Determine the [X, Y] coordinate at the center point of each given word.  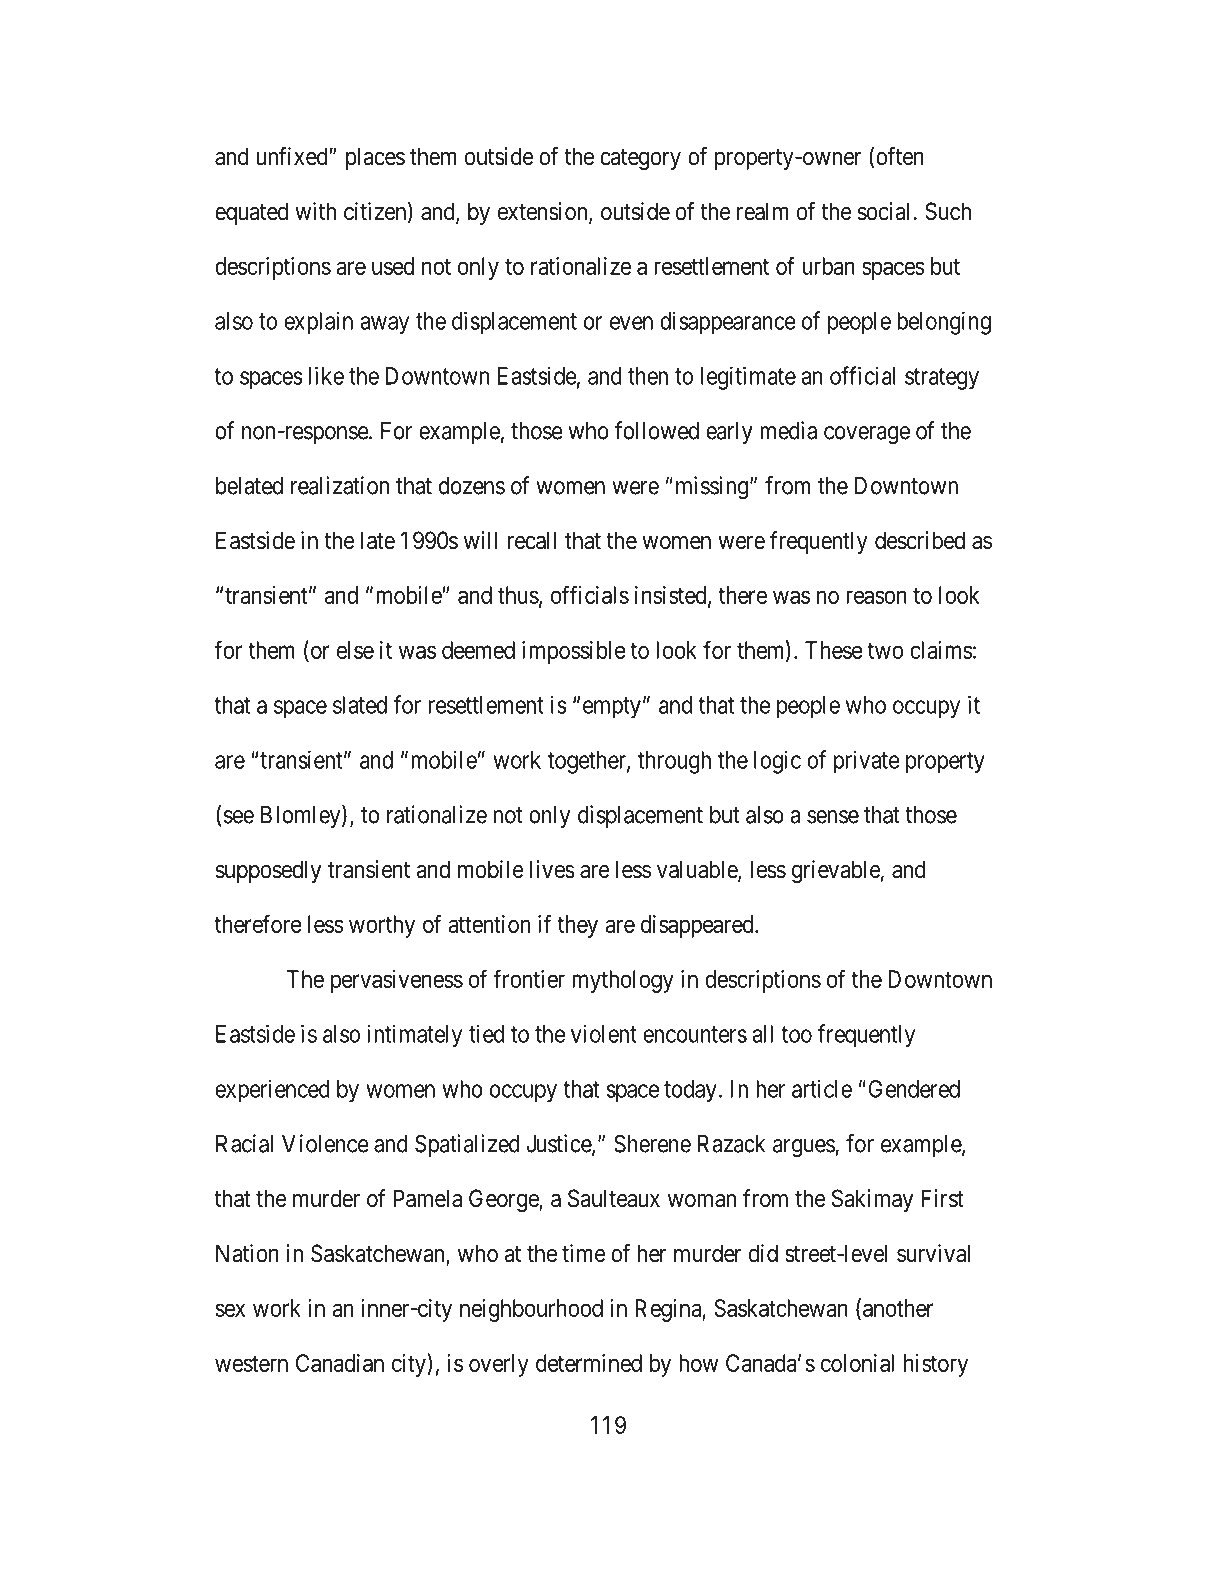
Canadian [340, 1363]
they [577, 926]
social [883, 211]
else [355, 650]
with [315, 211]
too [796, 1034]
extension [544, 212]
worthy [382, 926]
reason [876, 597]
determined [589, 1363]
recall [531, 540]
